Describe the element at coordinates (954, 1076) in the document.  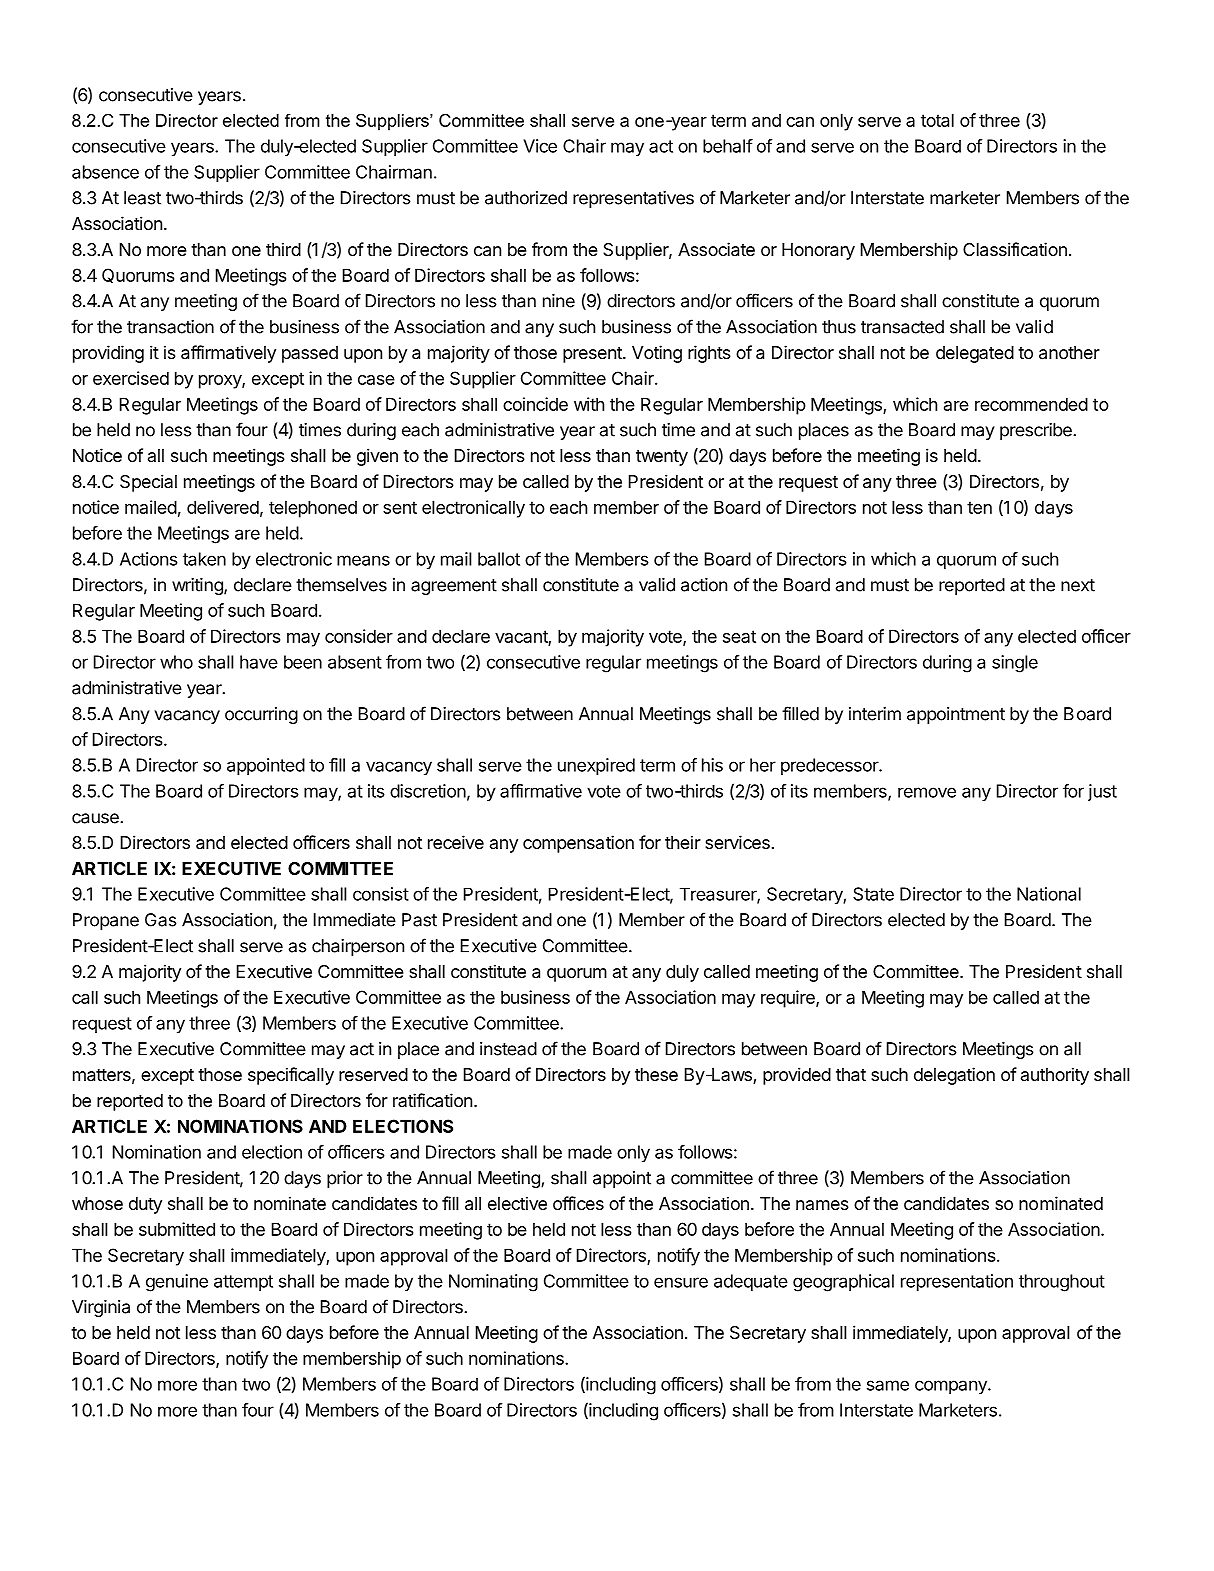
I see `delegation` at that location.
